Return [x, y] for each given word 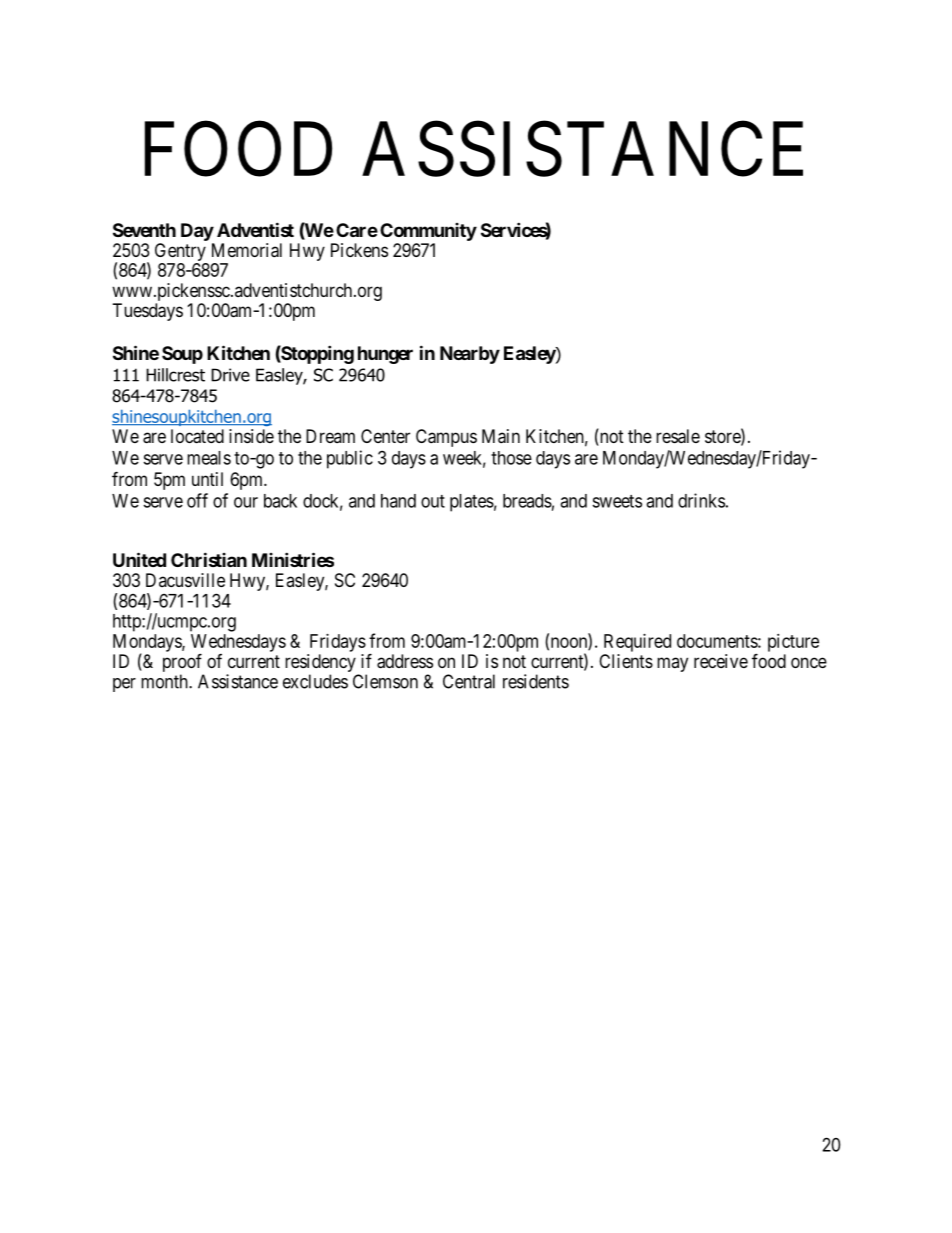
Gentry [181, 253]
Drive [230, 375]
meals [209, 458]
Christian [209, 559]
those [511, 458]
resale [678, 436]
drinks [701, 500]
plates [472, 503]
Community [428, 232]
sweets [617, 501]
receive [721, 661]
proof [182, 662]
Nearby [470, 355]
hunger [385, 355]
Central [469, 681]
